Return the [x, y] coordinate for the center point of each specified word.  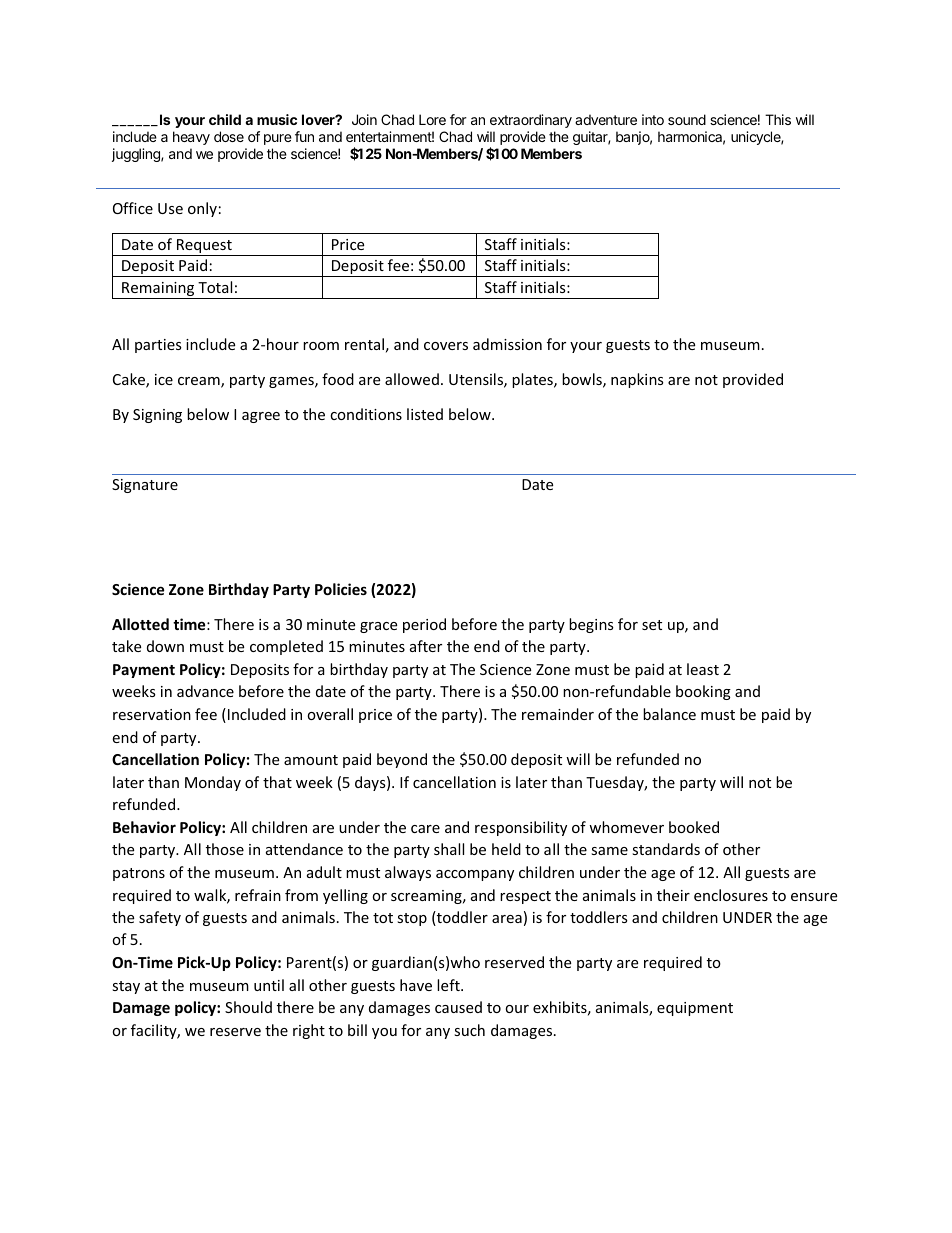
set [652, 625]
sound [687, 119]
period [424, 625]
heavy [191, 138]
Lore [432, 119]
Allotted [140, 624]
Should [248, 1007]
